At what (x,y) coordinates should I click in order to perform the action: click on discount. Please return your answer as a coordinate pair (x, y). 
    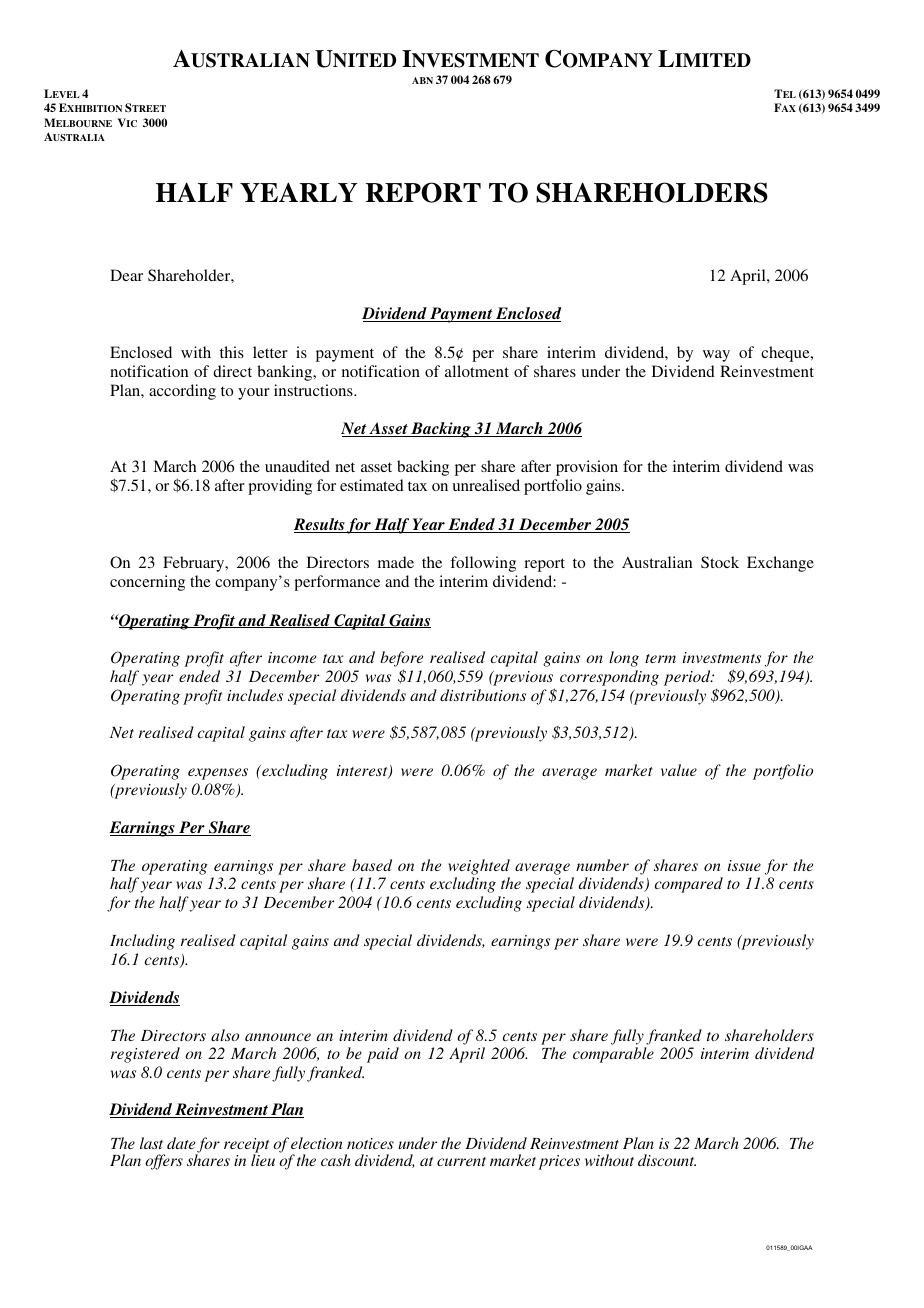
    Looking at the image, I should click on (667, 1160).
